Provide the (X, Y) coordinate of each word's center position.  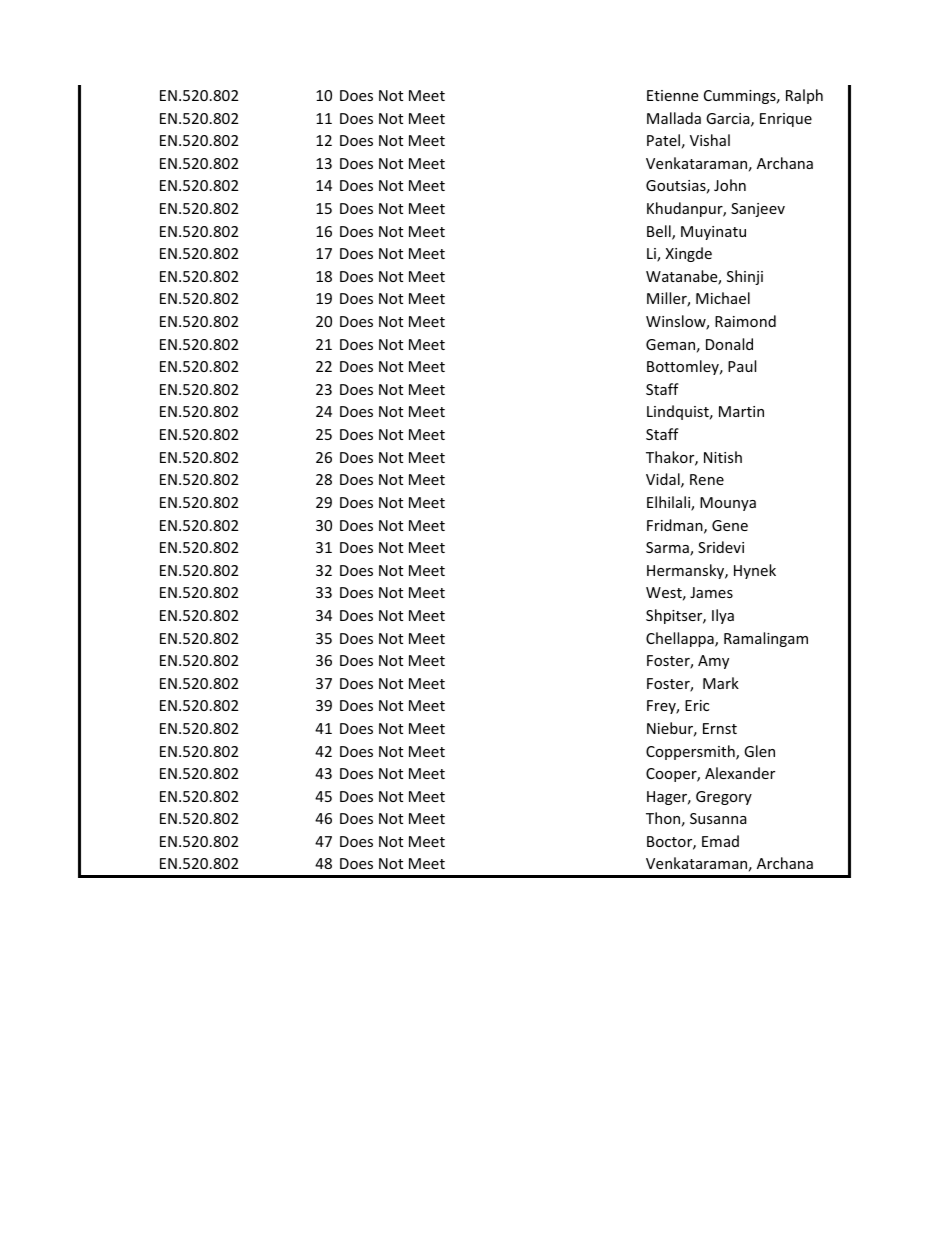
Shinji (745, 277)
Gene (730, 525)
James (711, 592)
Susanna (718, 818)
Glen (759, 751)
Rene (707, 479)
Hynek (755, 571)
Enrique (786, 120)
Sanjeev (758, 210)
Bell (660, 232)
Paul (742, 366)
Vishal (710, 140)
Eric (697, 705)
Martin (741, 411)
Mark (721, 683)
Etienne (672, 95)
